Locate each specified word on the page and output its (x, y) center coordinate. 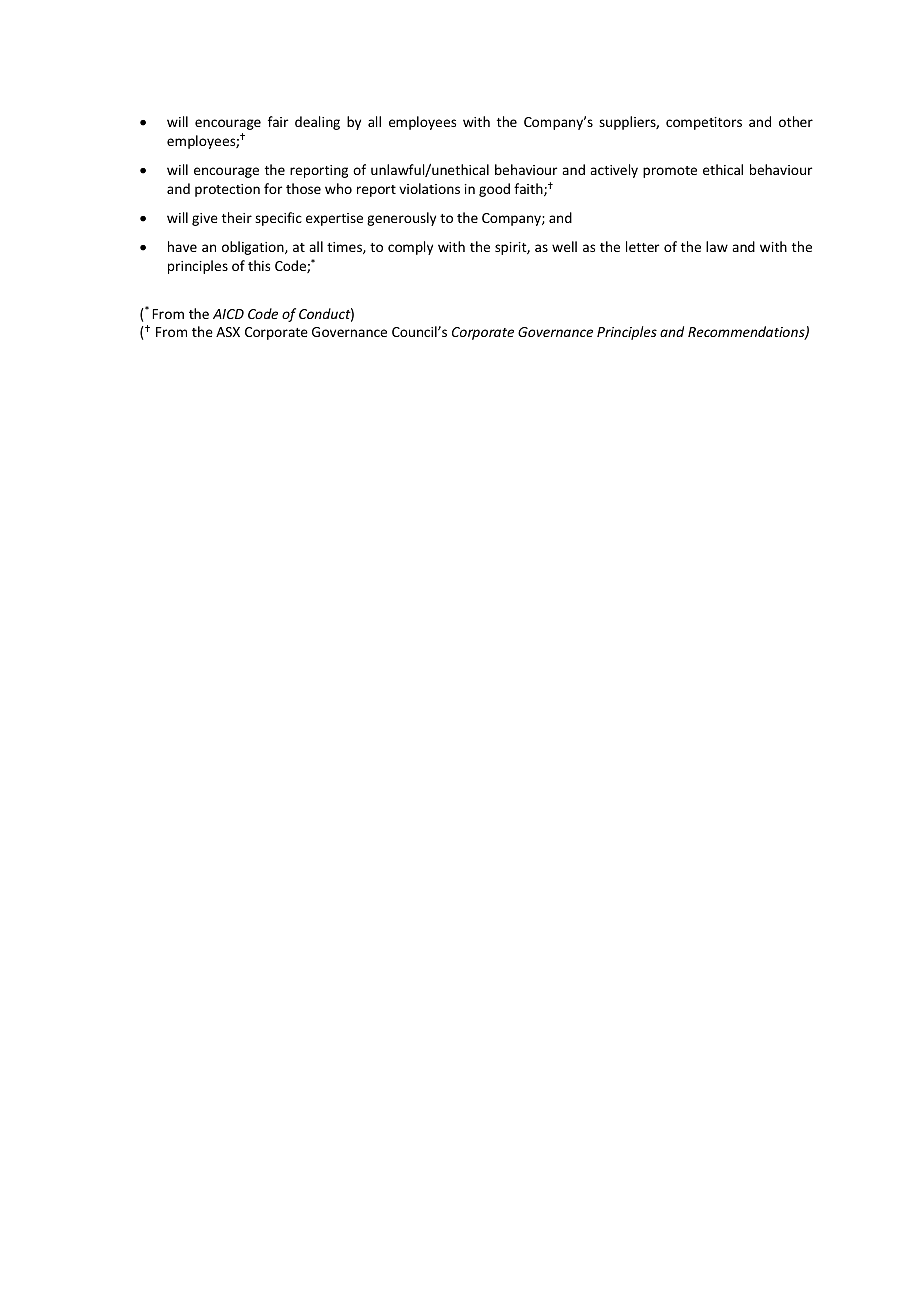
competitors (704, 123)
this (259, 265)
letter (642, 246)
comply (410, 248)
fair (278, 121)
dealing (317, 123)
